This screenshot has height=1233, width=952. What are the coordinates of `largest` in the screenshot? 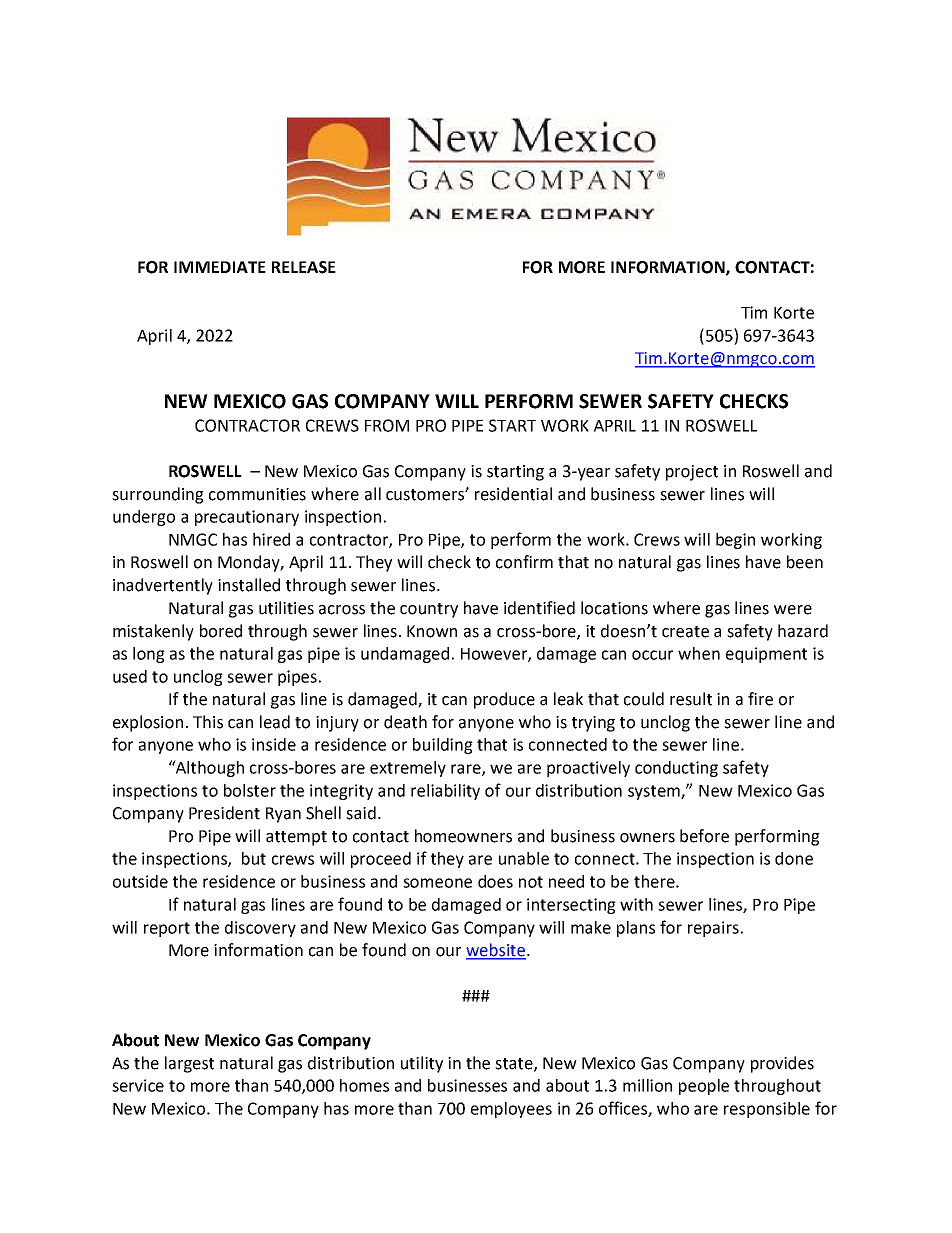 It's located at (189, 1064).
